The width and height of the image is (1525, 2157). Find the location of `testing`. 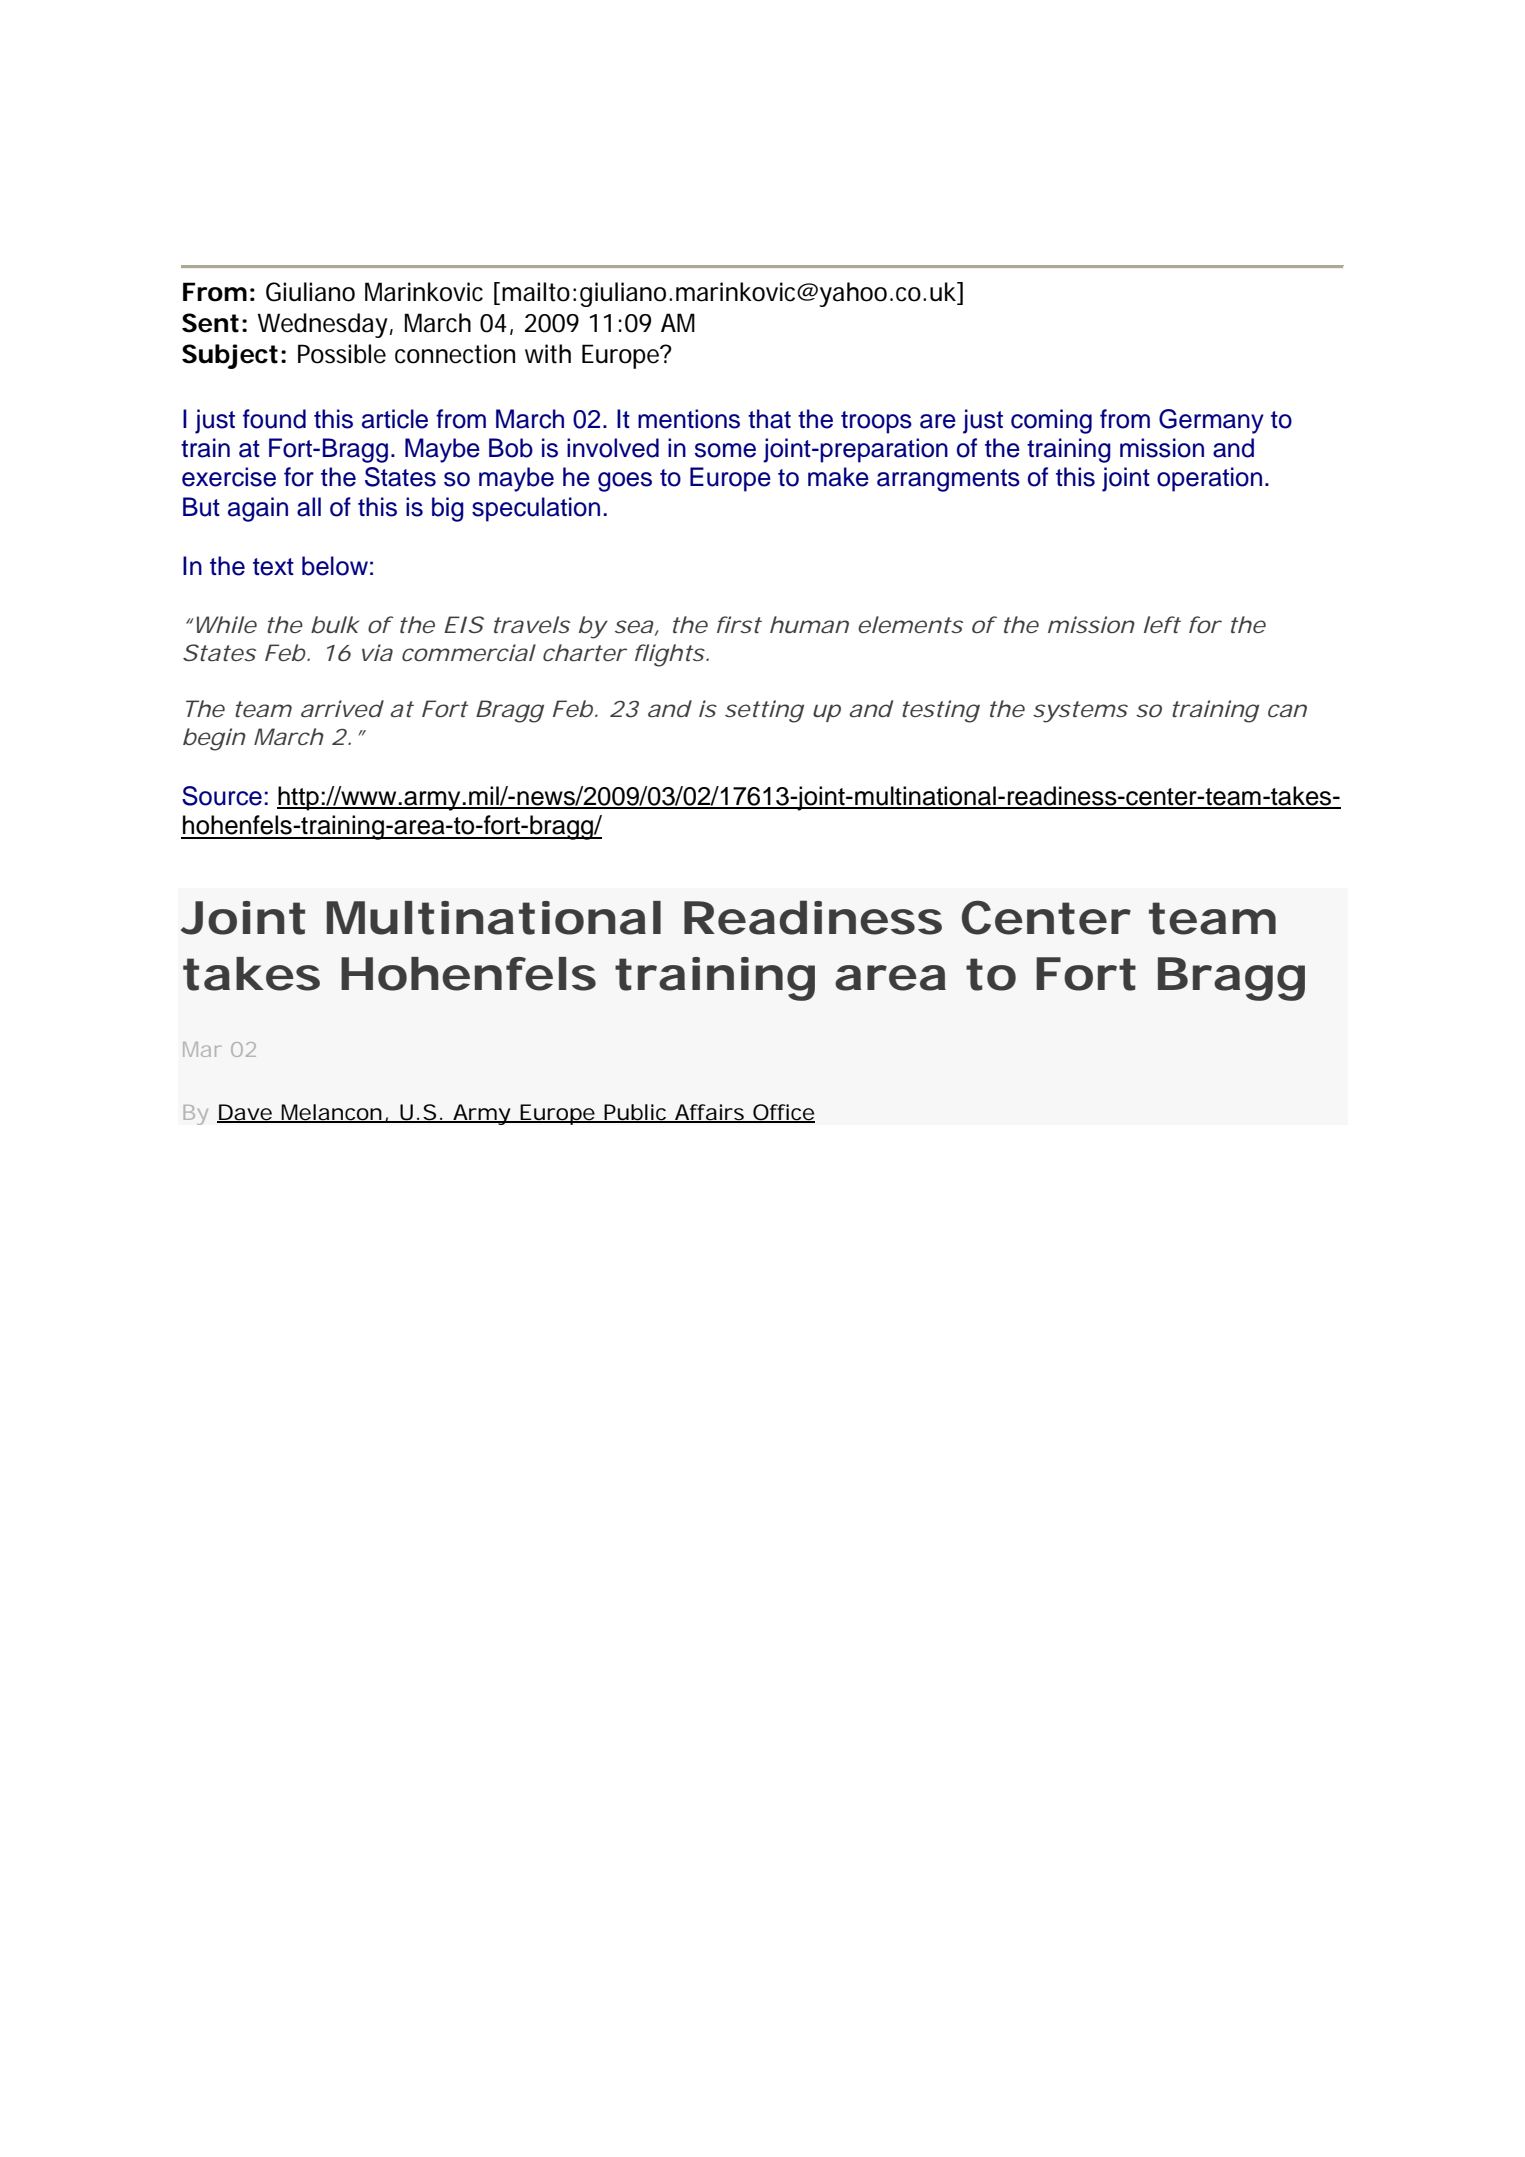

testing is located at coordinates (941, 711).
